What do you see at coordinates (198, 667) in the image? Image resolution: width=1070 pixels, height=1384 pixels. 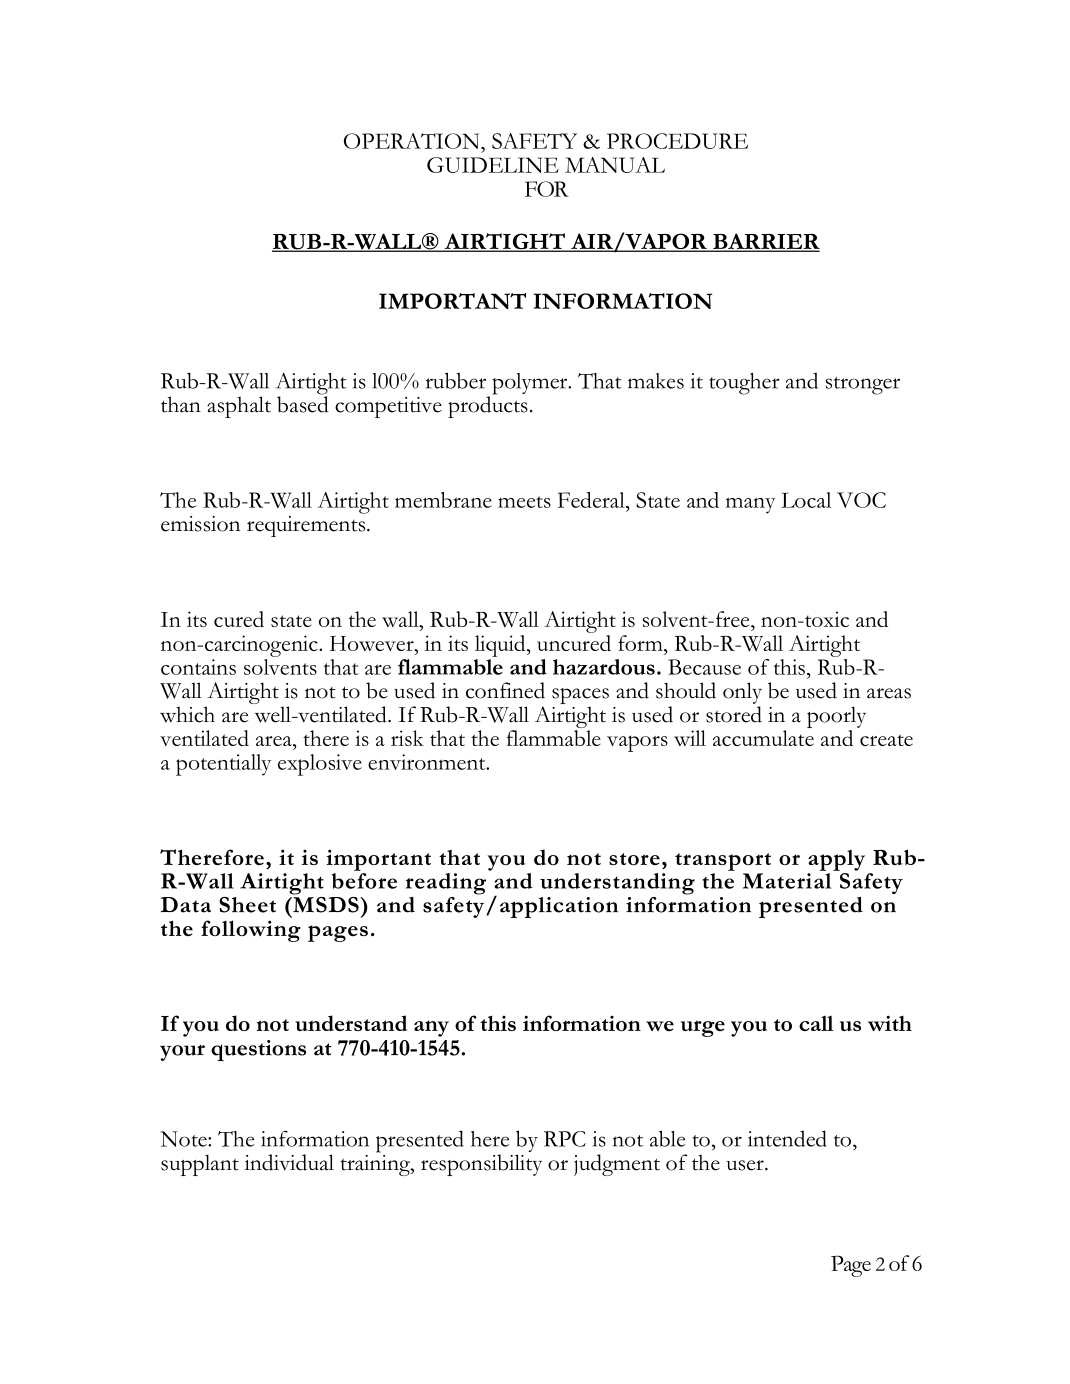 I see `contains` at bounding box center [198, 667].
